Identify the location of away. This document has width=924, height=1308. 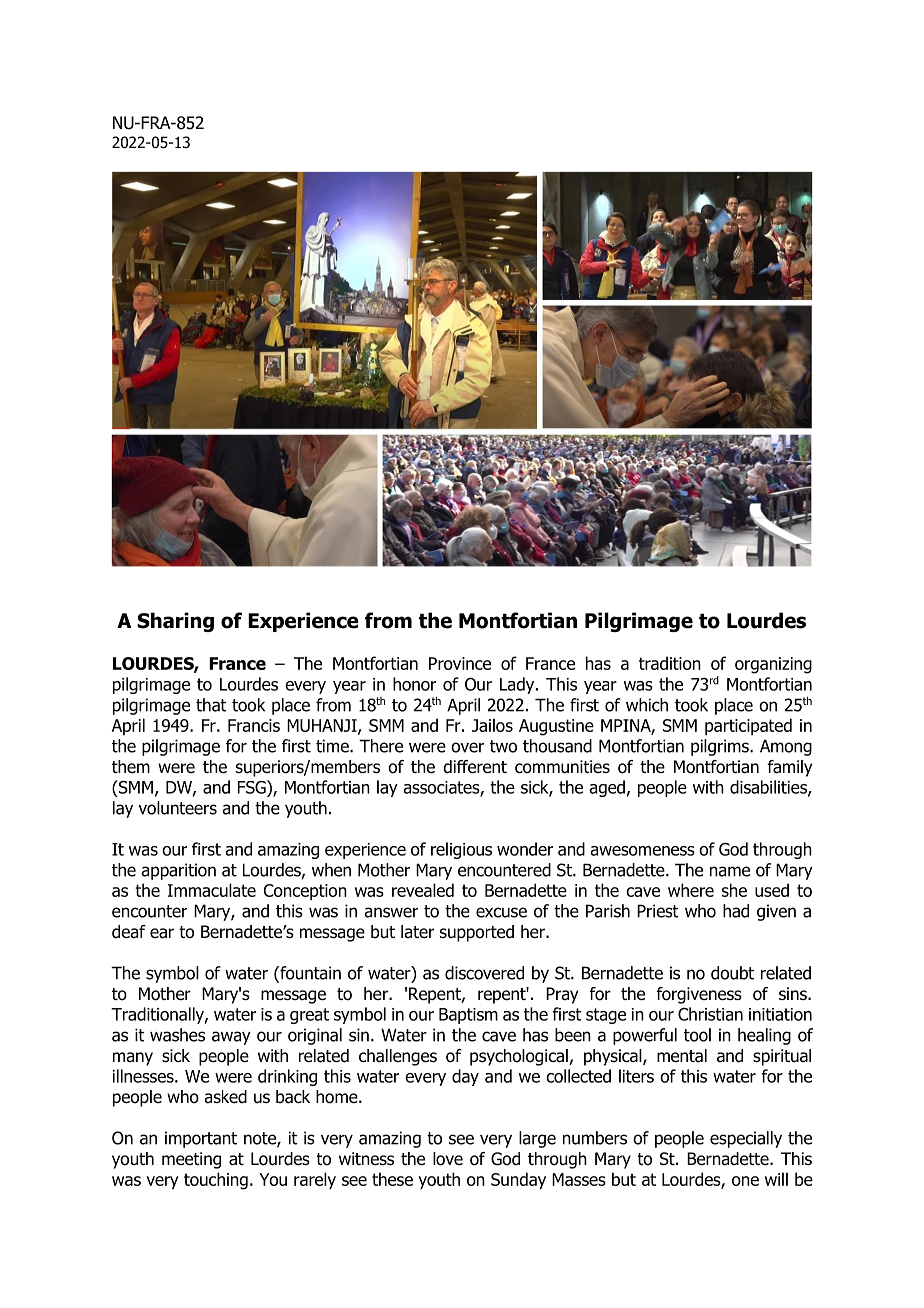
(231, 1038).
